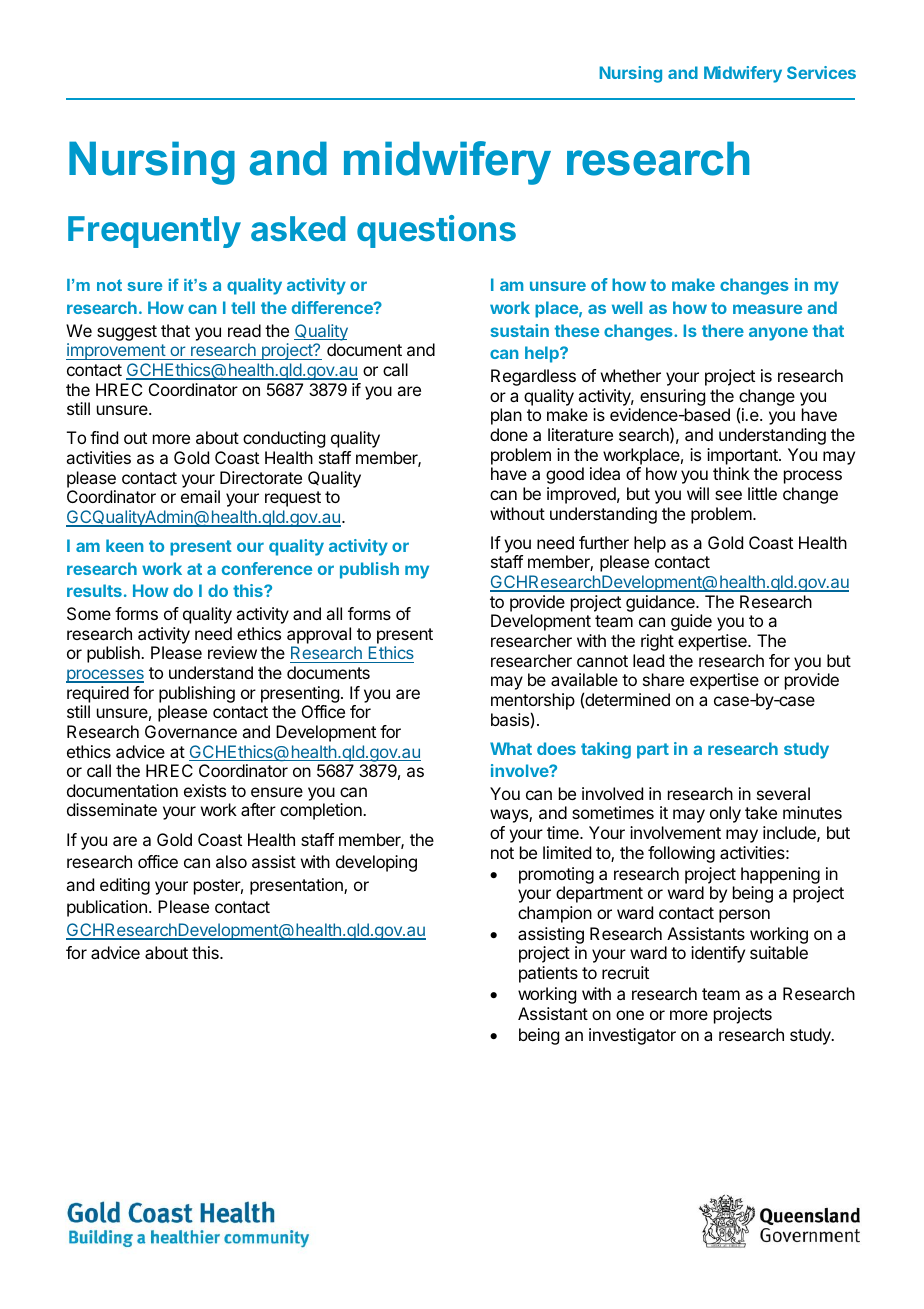 The height and width of the screenshot is (1309, 924). Describe the element at coordinates (107, 908) in the screenshot. I see `publication` at that location.
